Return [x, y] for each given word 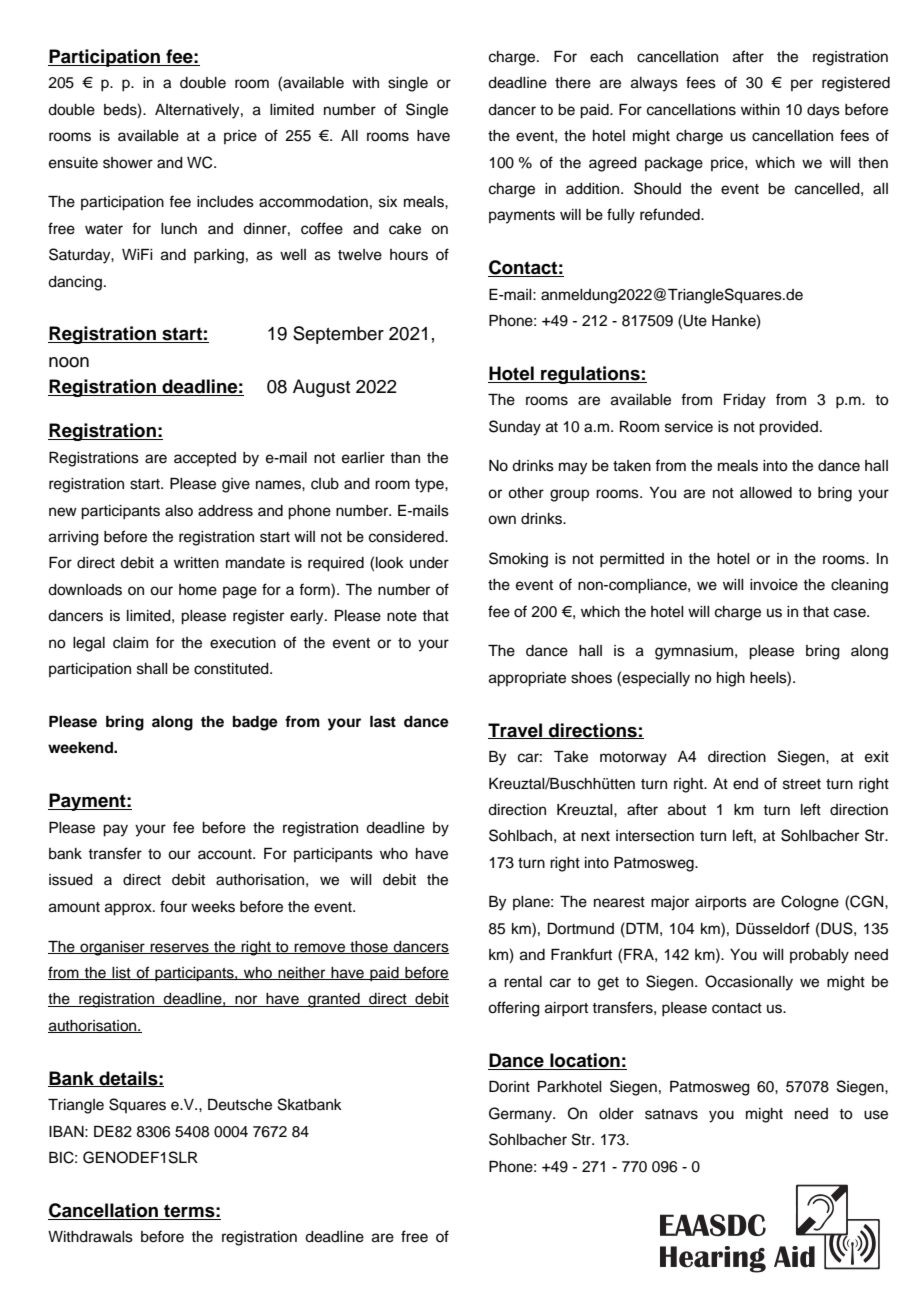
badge [255, 723]
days [823, 111]
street [802, 784]
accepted [205, 459]
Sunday [515, 428]
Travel [516, 731]
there [573, 83]
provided [788, 428]
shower [128, 163]
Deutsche [240, 1105]
